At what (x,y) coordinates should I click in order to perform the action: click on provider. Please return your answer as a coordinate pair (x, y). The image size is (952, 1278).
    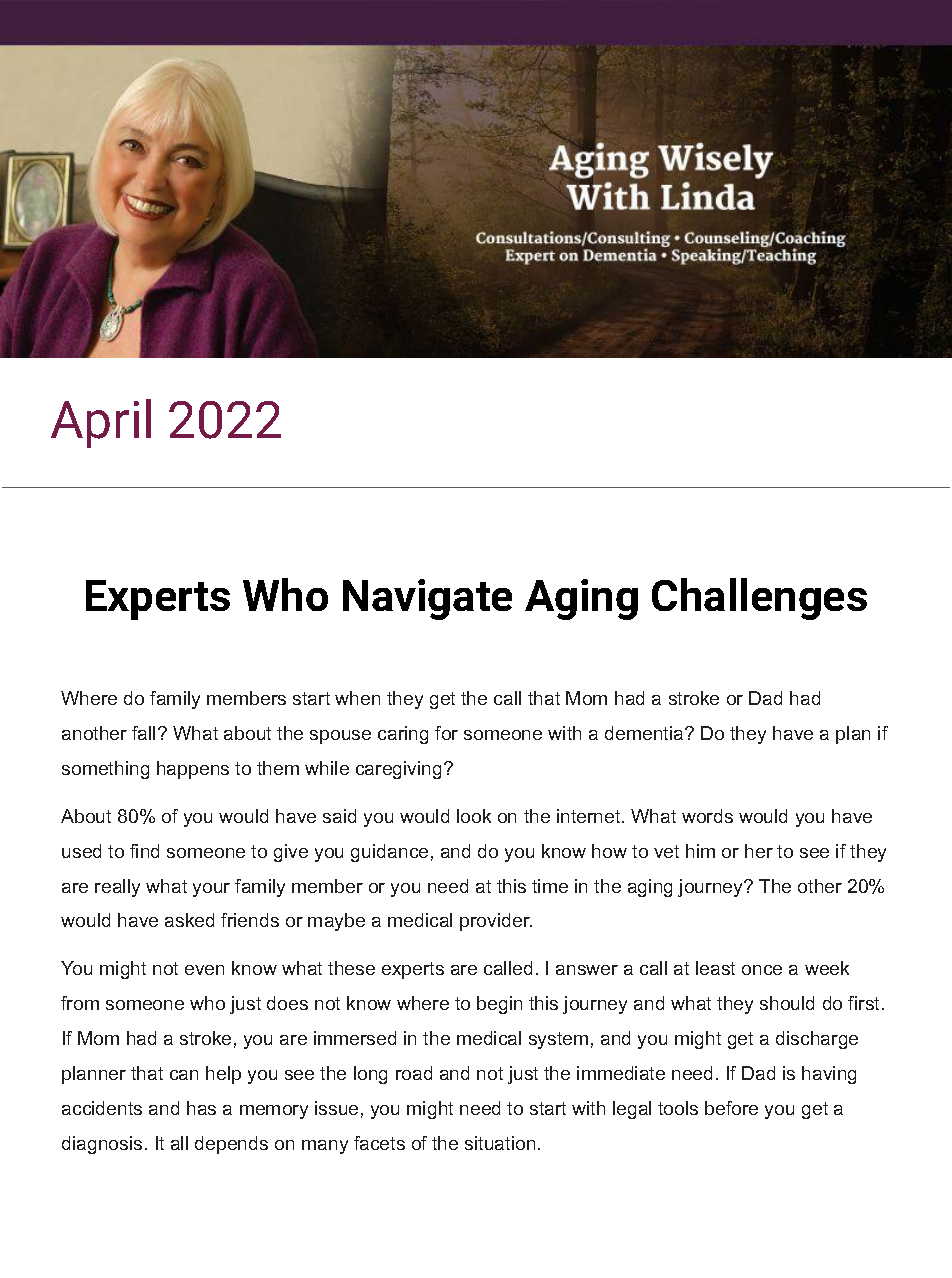
    Looking at the image, I should click on (496, 922).
